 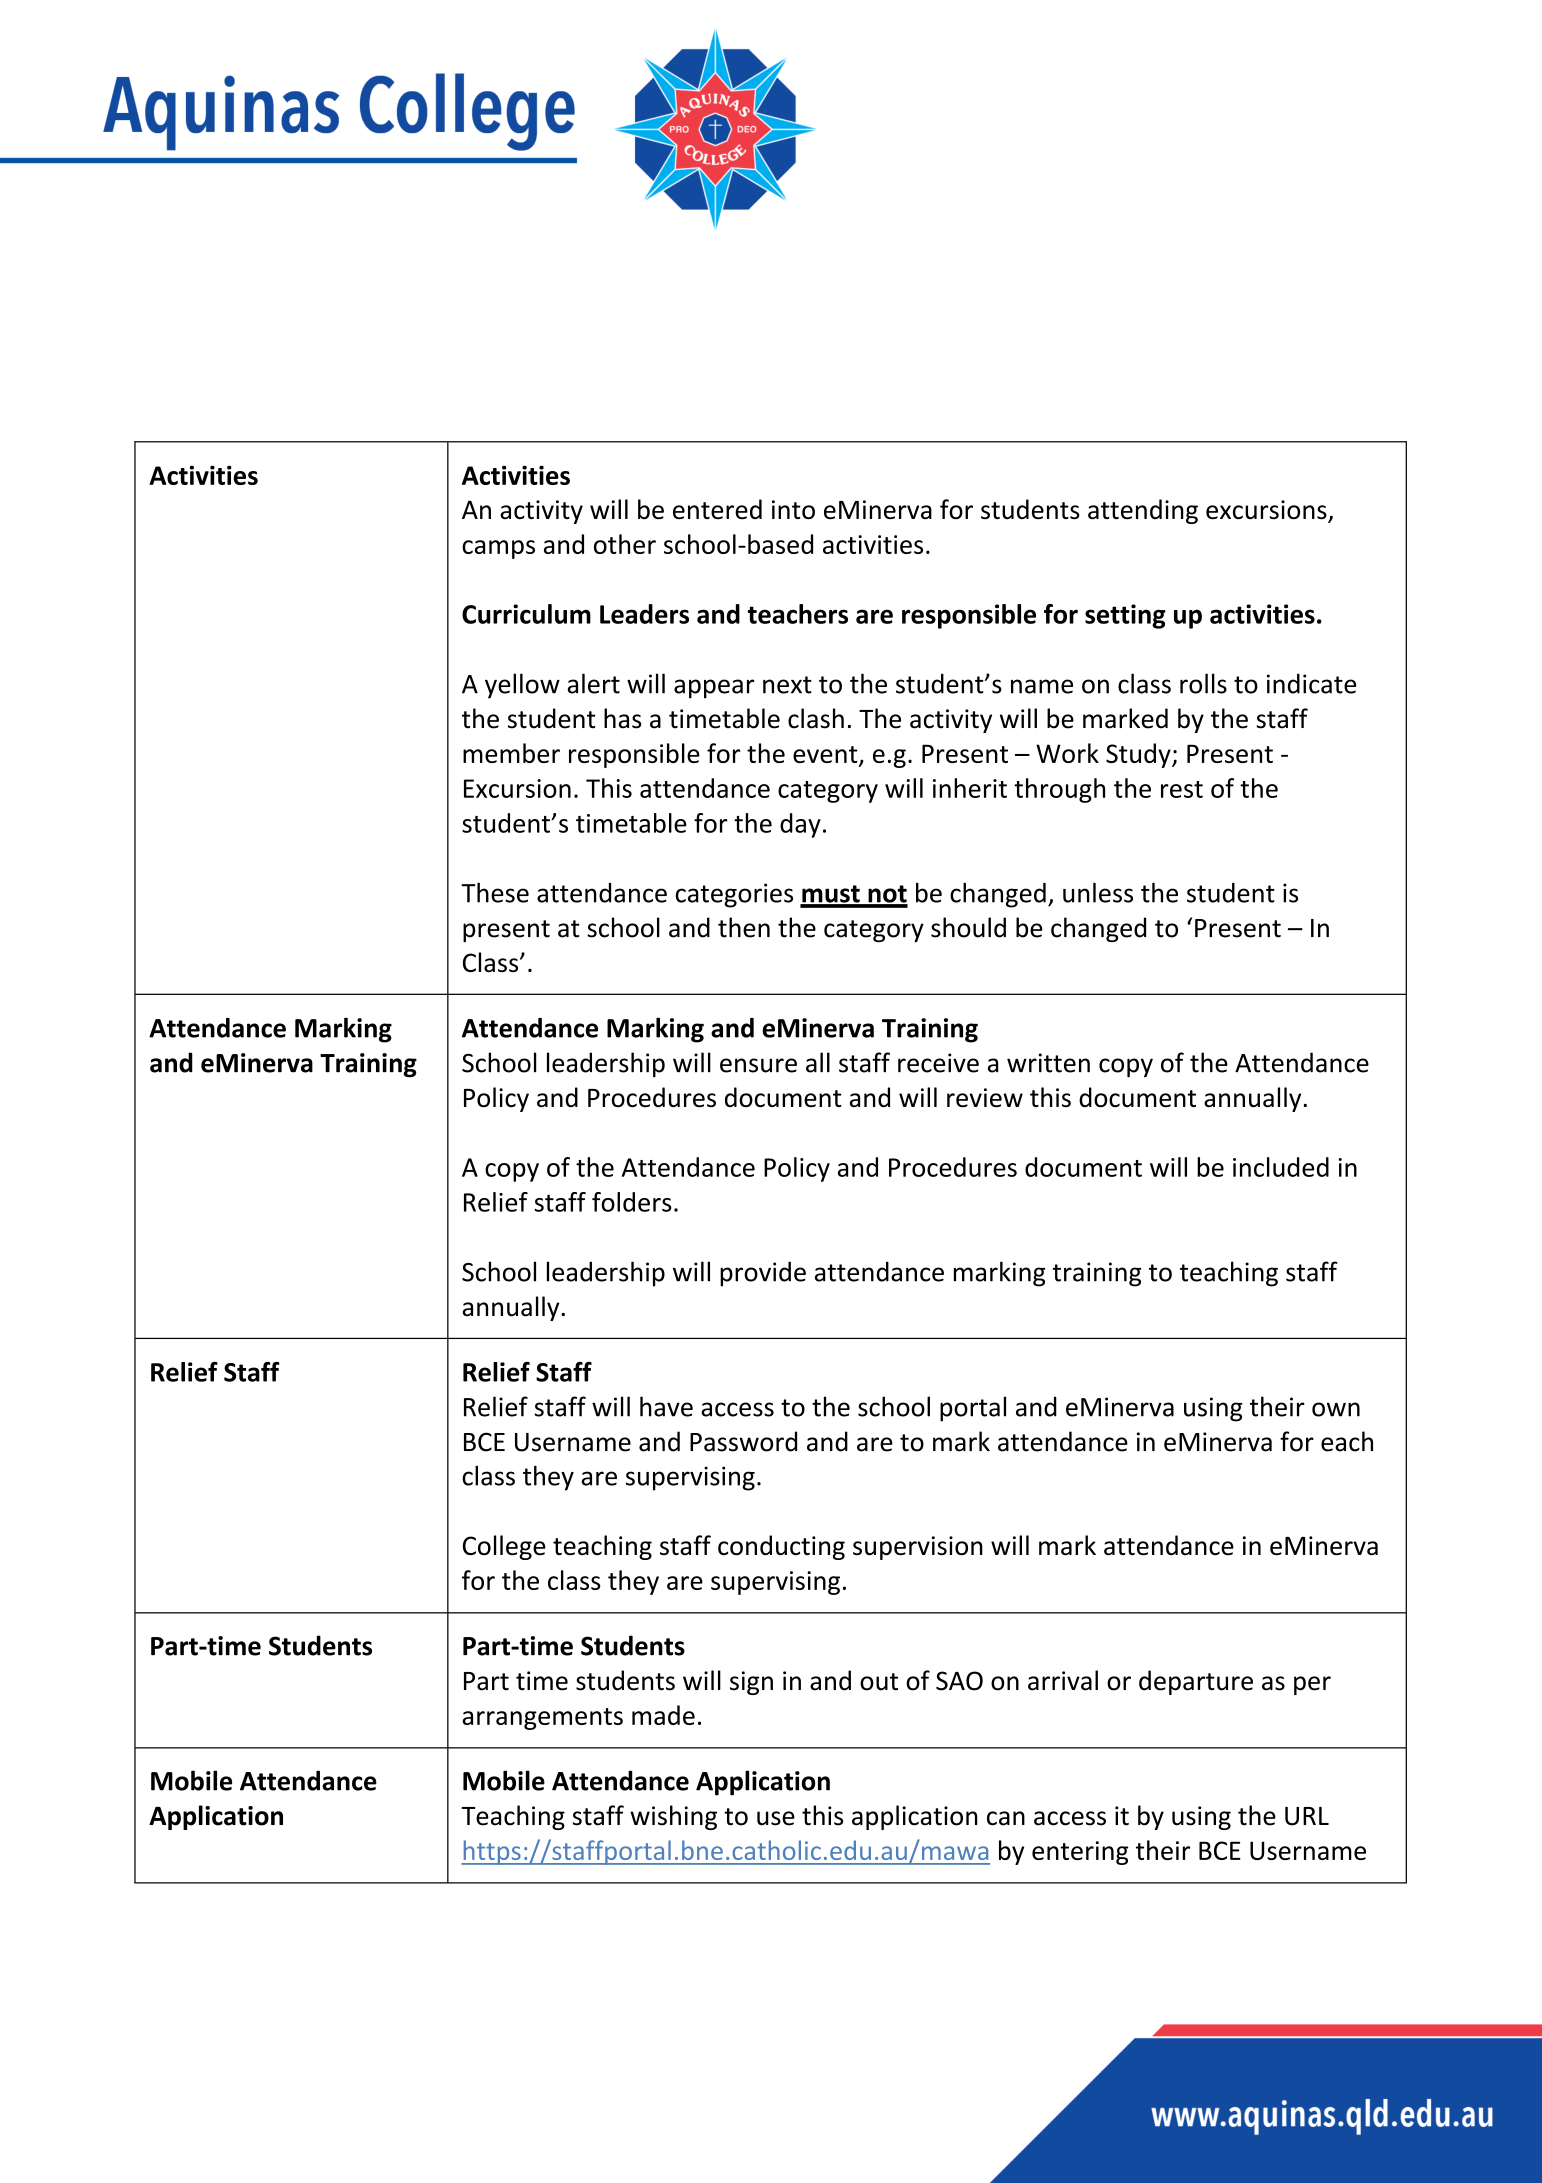 I want to click on These, so click(x=495, y=892).
